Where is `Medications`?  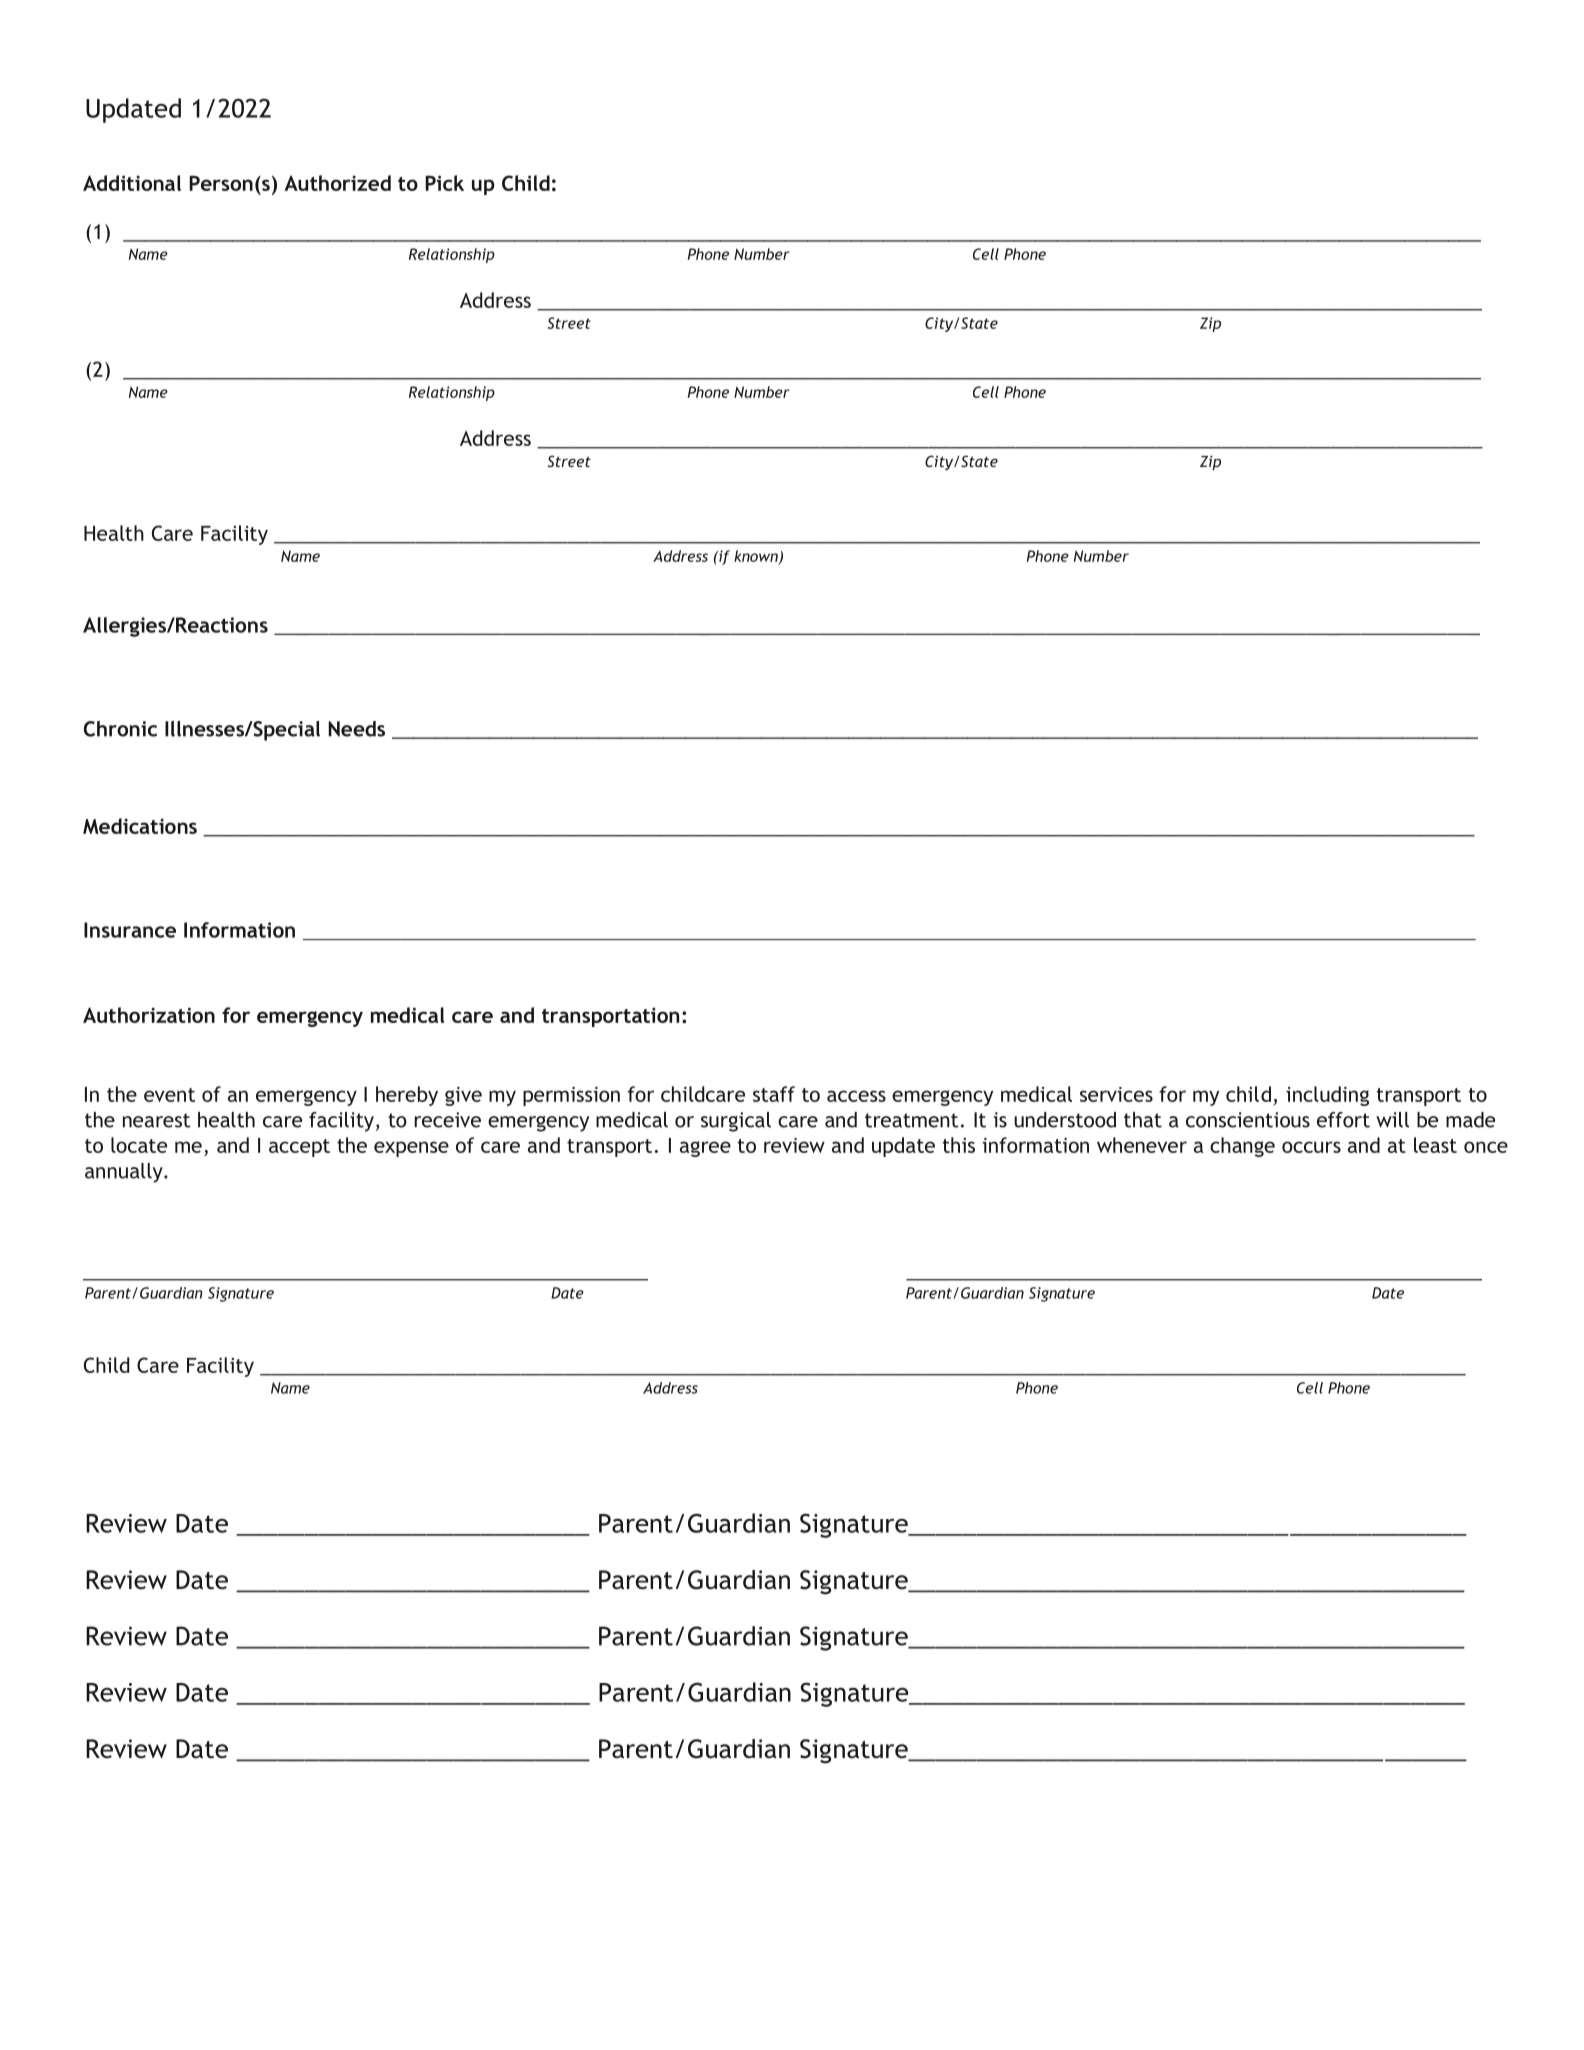 Medications is located at coordinates (140, 826).
